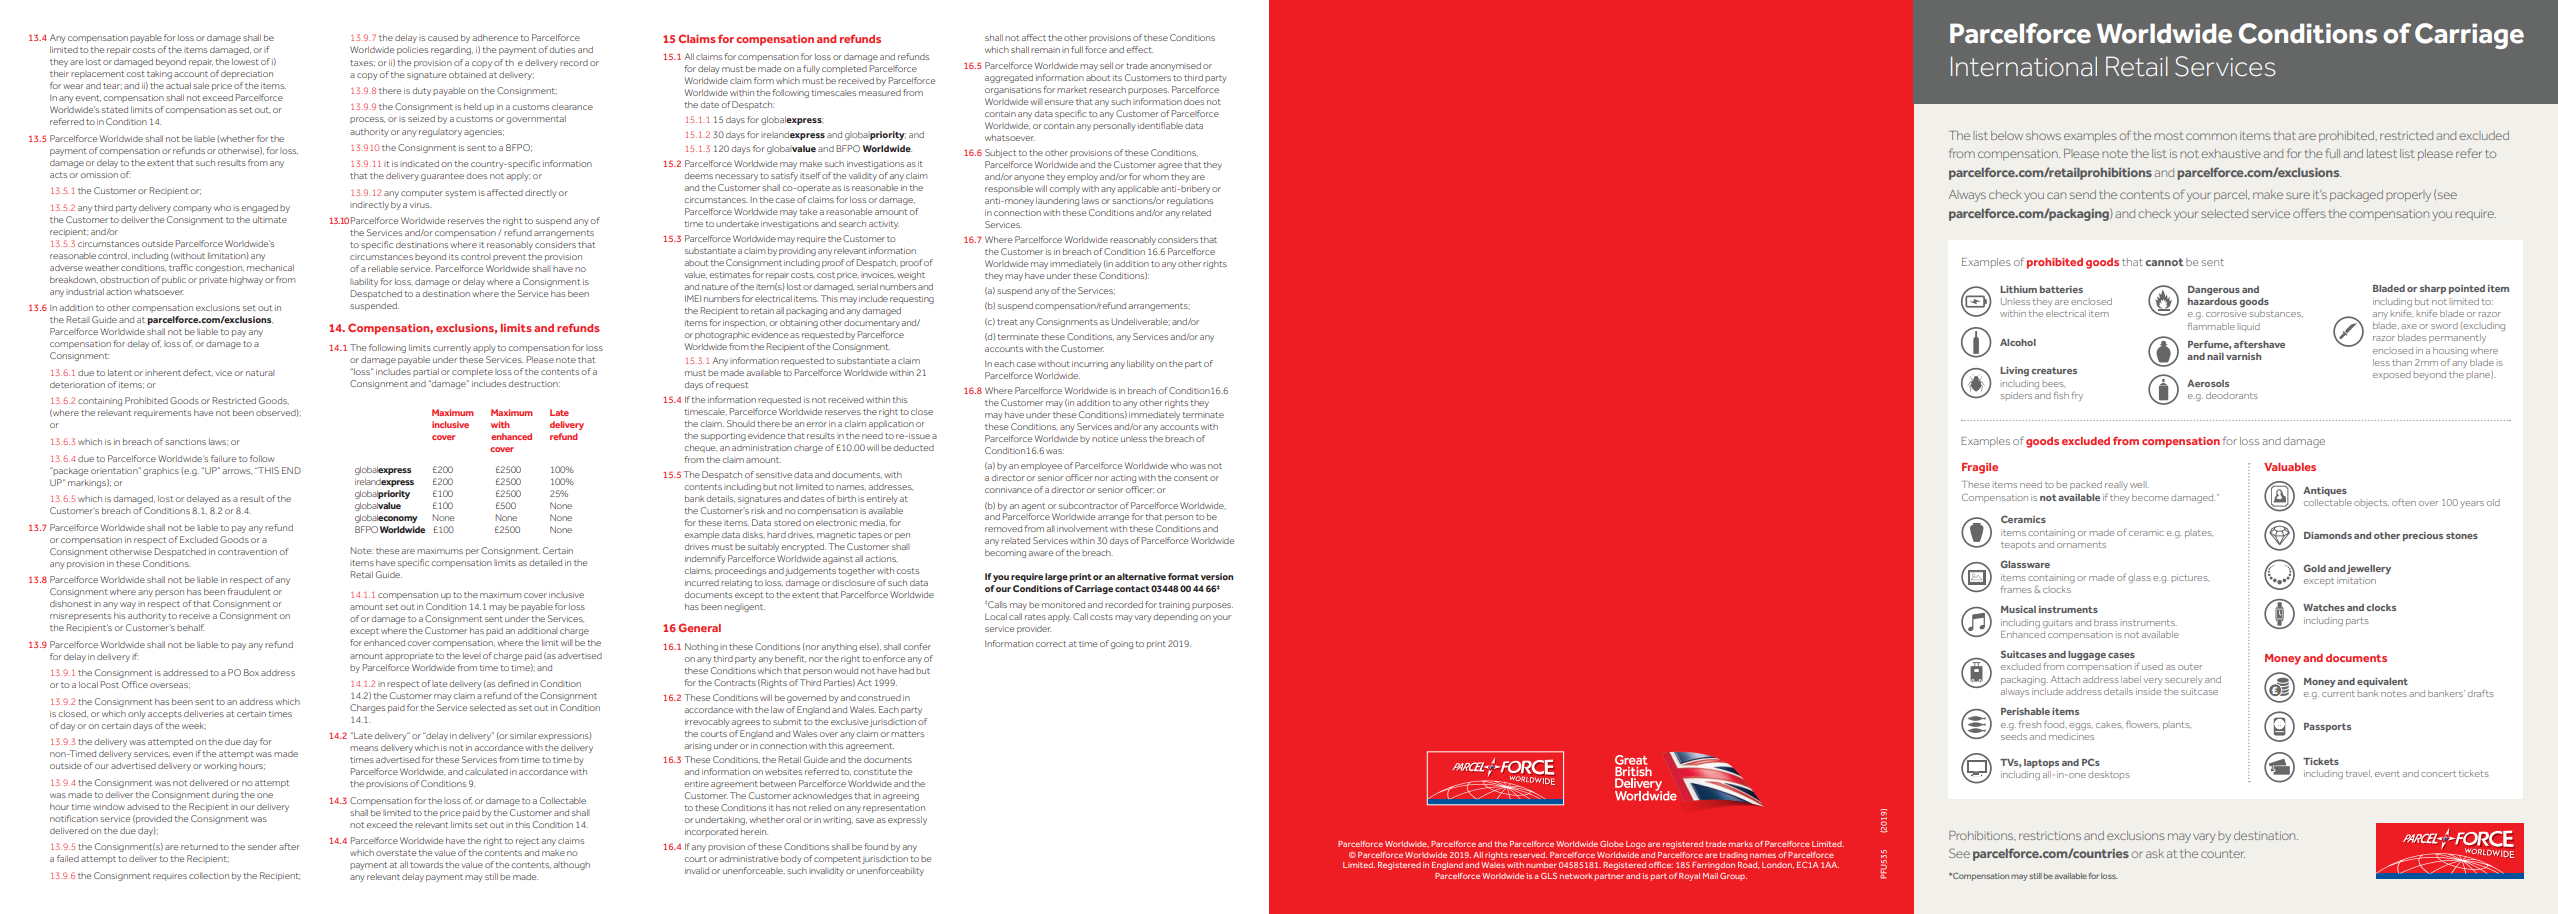 The image size is (2558, 914). Describe the element at coordinates (426, 865) in the screenshot. I see `towards` at that location.
